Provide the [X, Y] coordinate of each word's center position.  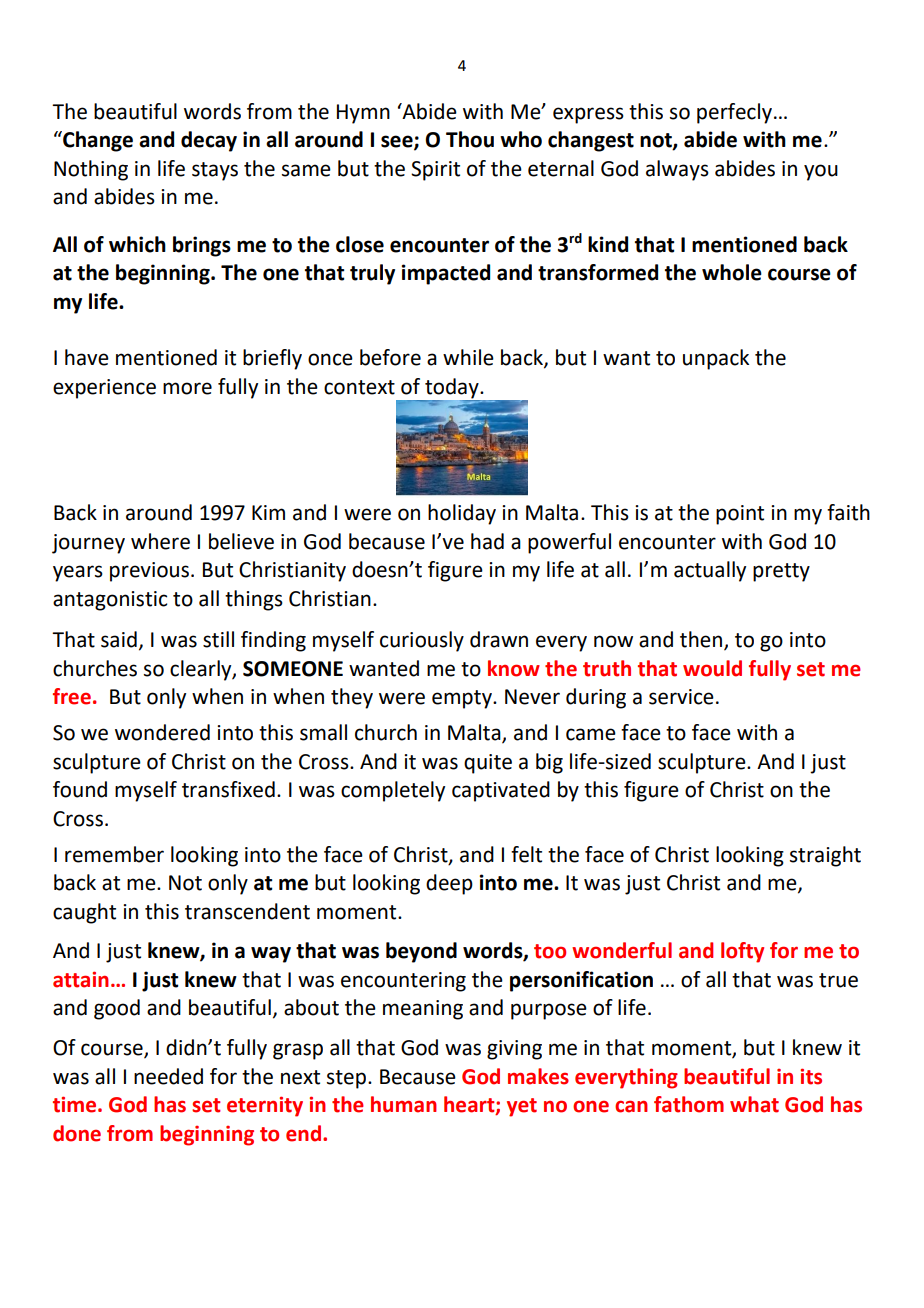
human [404, 1104]
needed [168, 1076]
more [187, 388]
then [702, 640]
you [821, 172]
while [468, 357]
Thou [470, 139]
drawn [499, 639]
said [119, 639]
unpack [716, 359]
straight [825, 856]
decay [209, 141]
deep [449, 884]
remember [114, 854]
